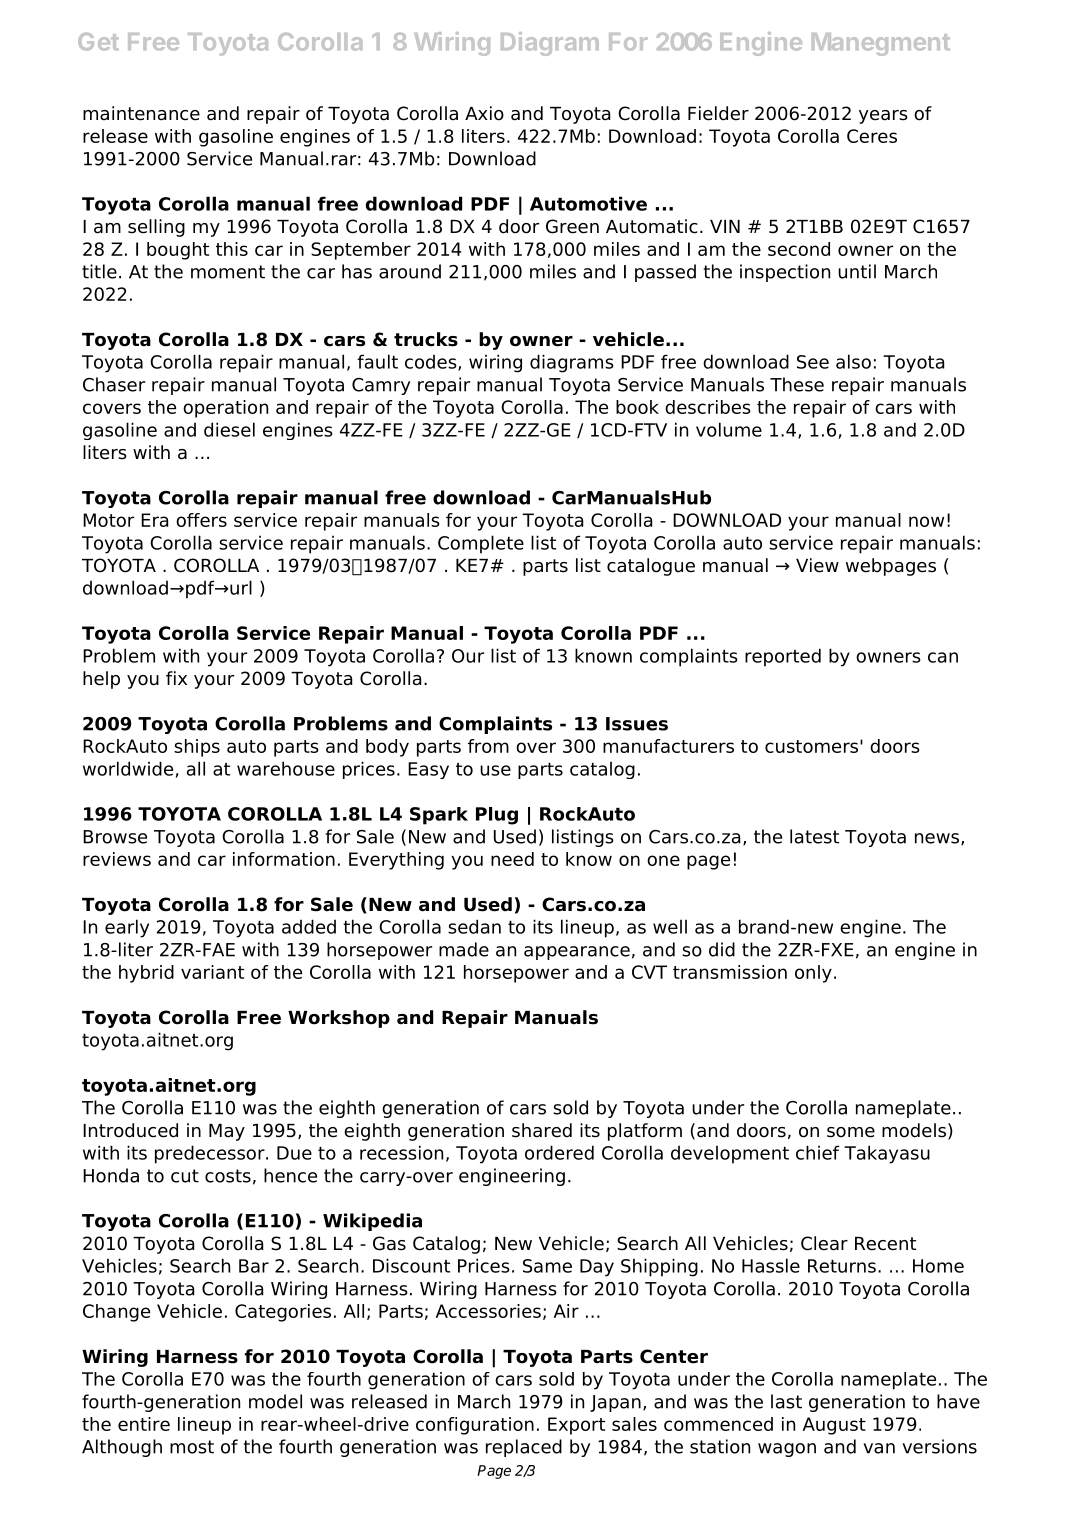 This page has height=1522, width=1076. What do you see at coordinates (542, 1130) in the page?
I see `shared` at bounding box center [542, 1130].
